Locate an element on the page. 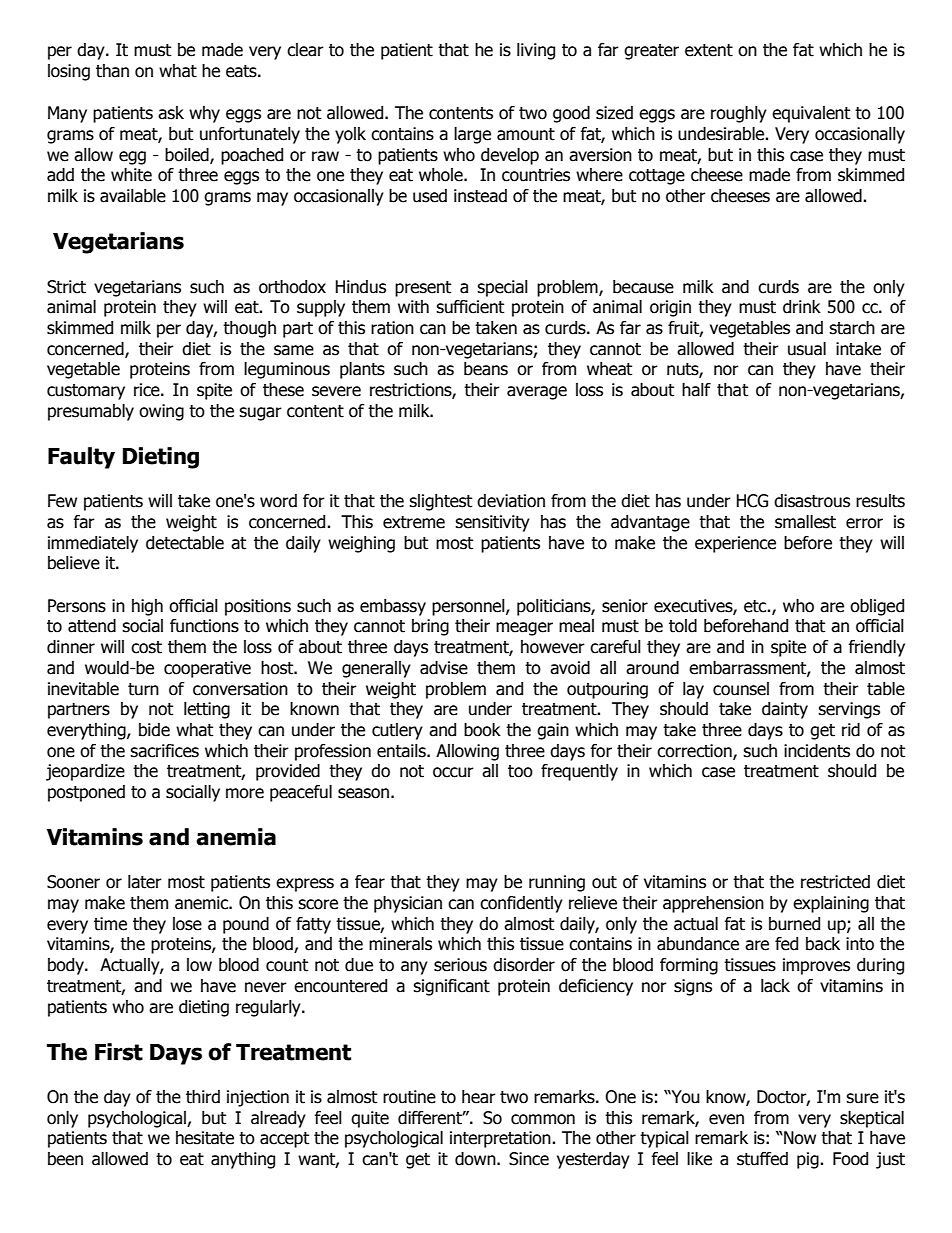  burned is located at coordinates (794, 924).
